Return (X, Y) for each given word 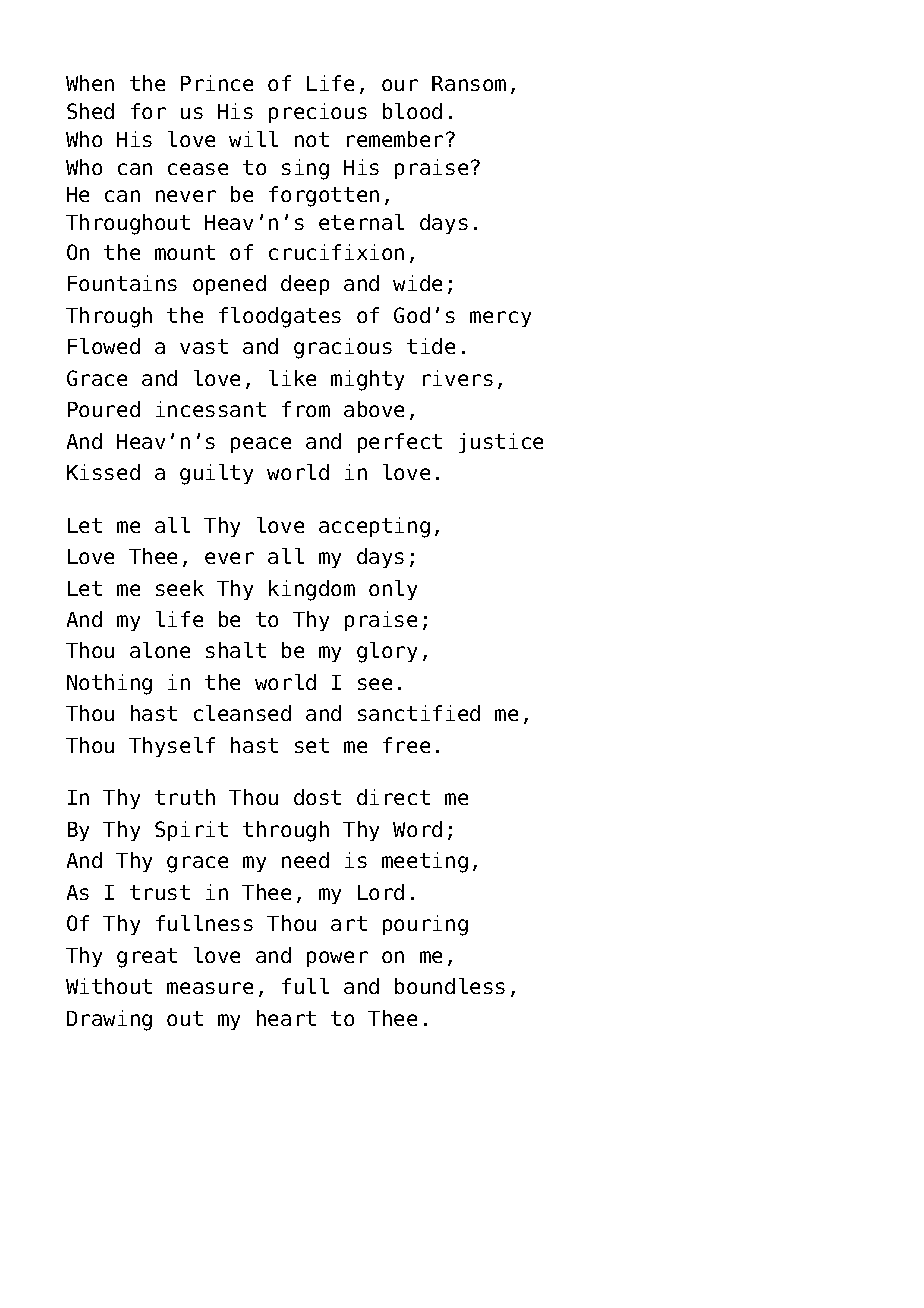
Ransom (469, 83)
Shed (90, 111)
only (393, 590)
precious (318, 113)
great (147, 958)
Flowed (104, 346)
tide (431, 346)
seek (180, 588)
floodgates (280, 317)
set (312, 745)
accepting (374, 527)
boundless (450, 986)
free (406, 745)
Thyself (172, 747)
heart (286, 1018)
